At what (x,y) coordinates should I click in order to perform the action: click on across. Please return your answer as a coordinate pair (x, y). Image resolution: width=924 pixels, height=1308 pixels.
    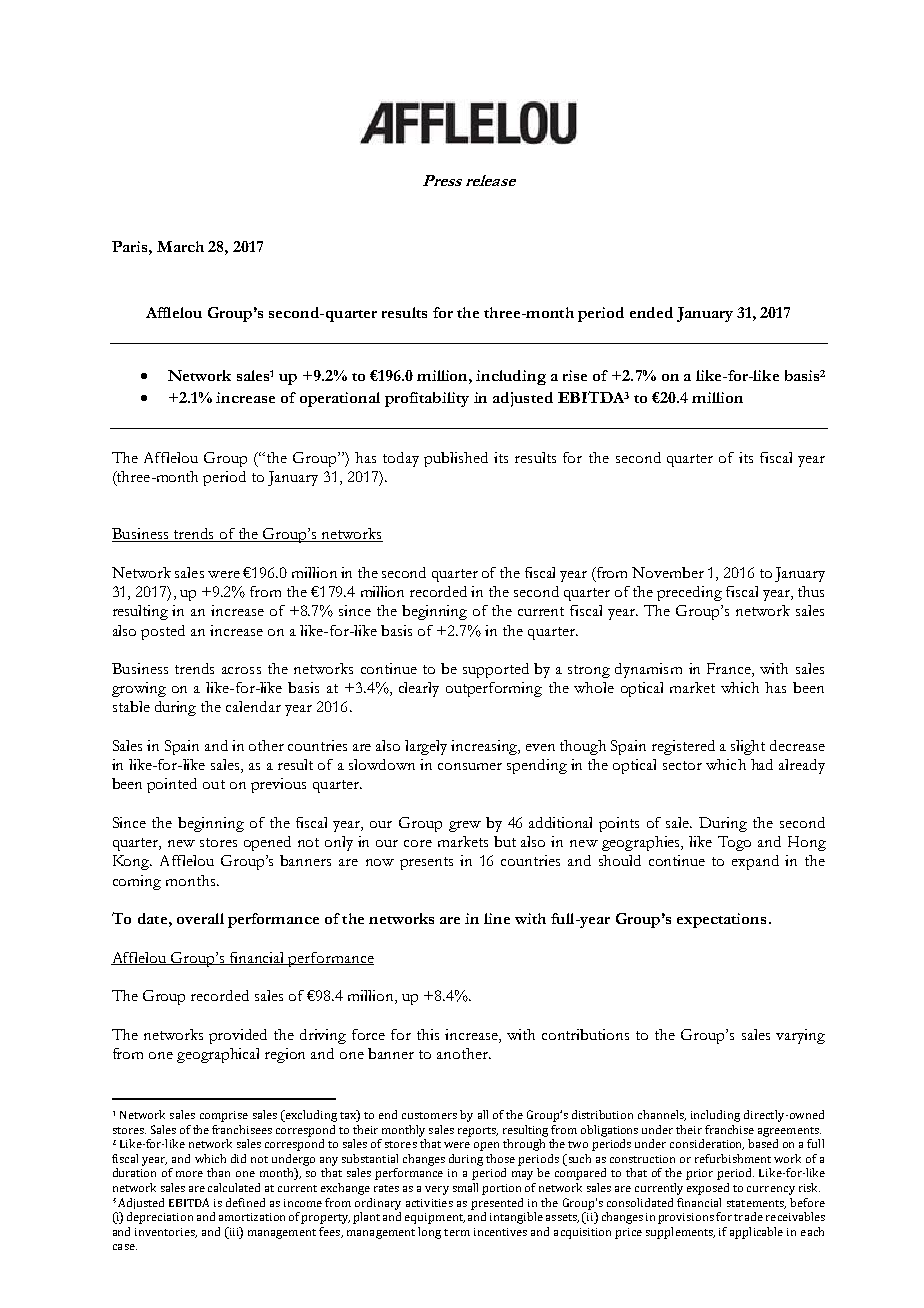
    Looking at the image, I should click on (241, 670).
